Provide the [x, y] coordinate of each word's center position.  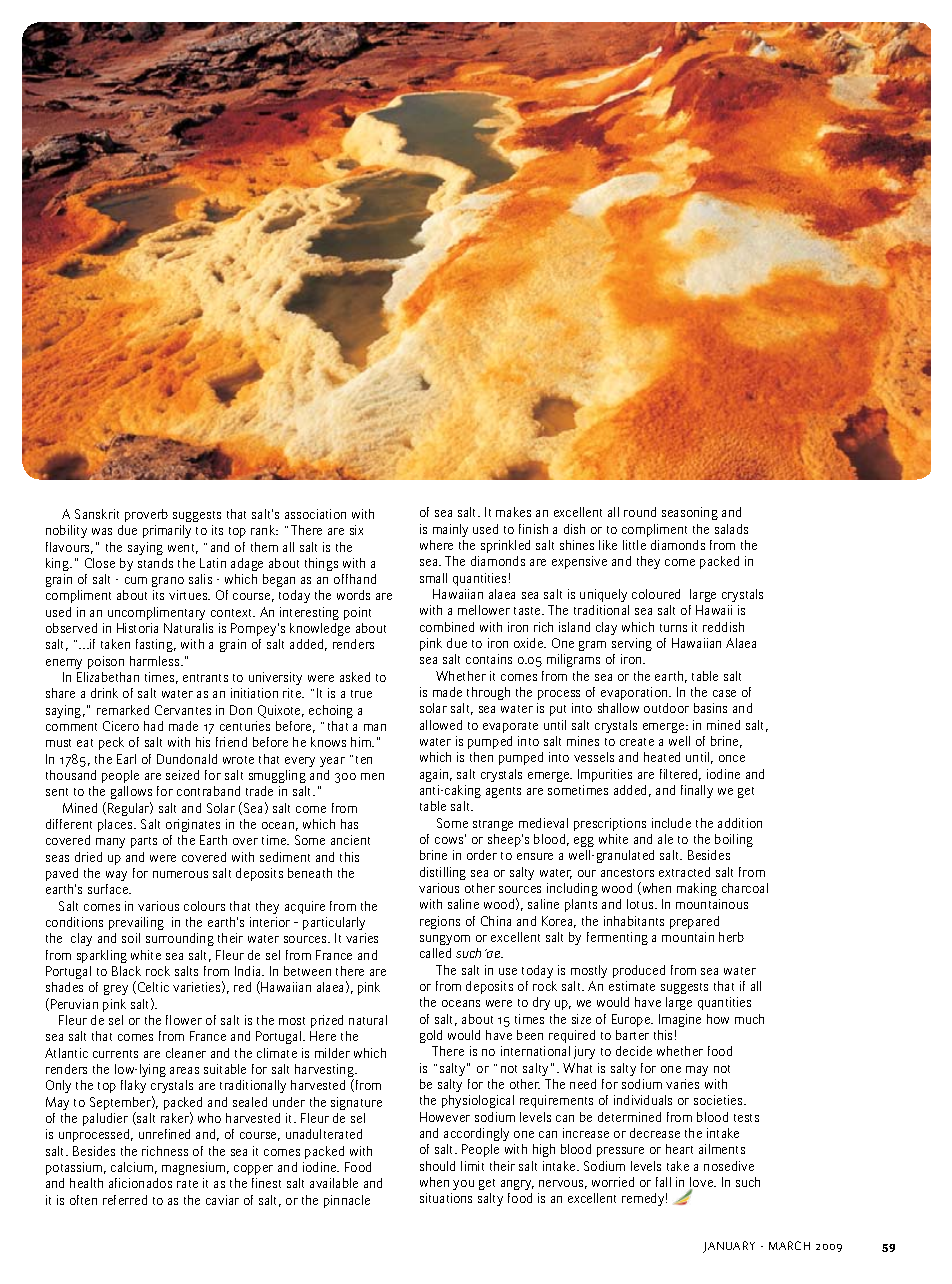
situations [446, 1198]
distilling [443, 873]
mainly [450, 530]
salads [731, 529]
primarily [167, 531]
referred [125, 1200]
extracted [684, 872]
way [116, 876]
